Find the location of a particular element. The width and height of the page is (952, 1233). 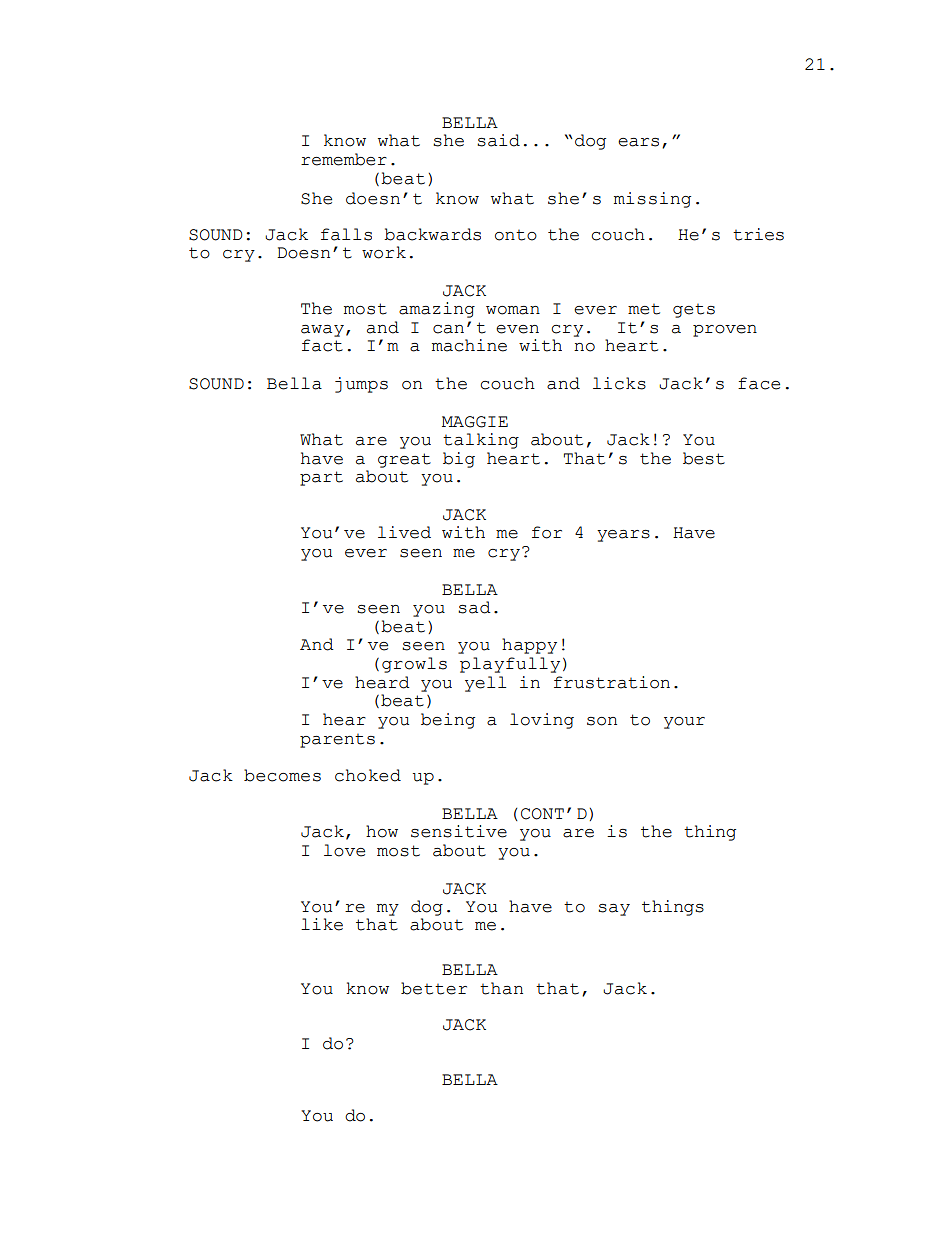

remember is located at coordinates (344, 159).
